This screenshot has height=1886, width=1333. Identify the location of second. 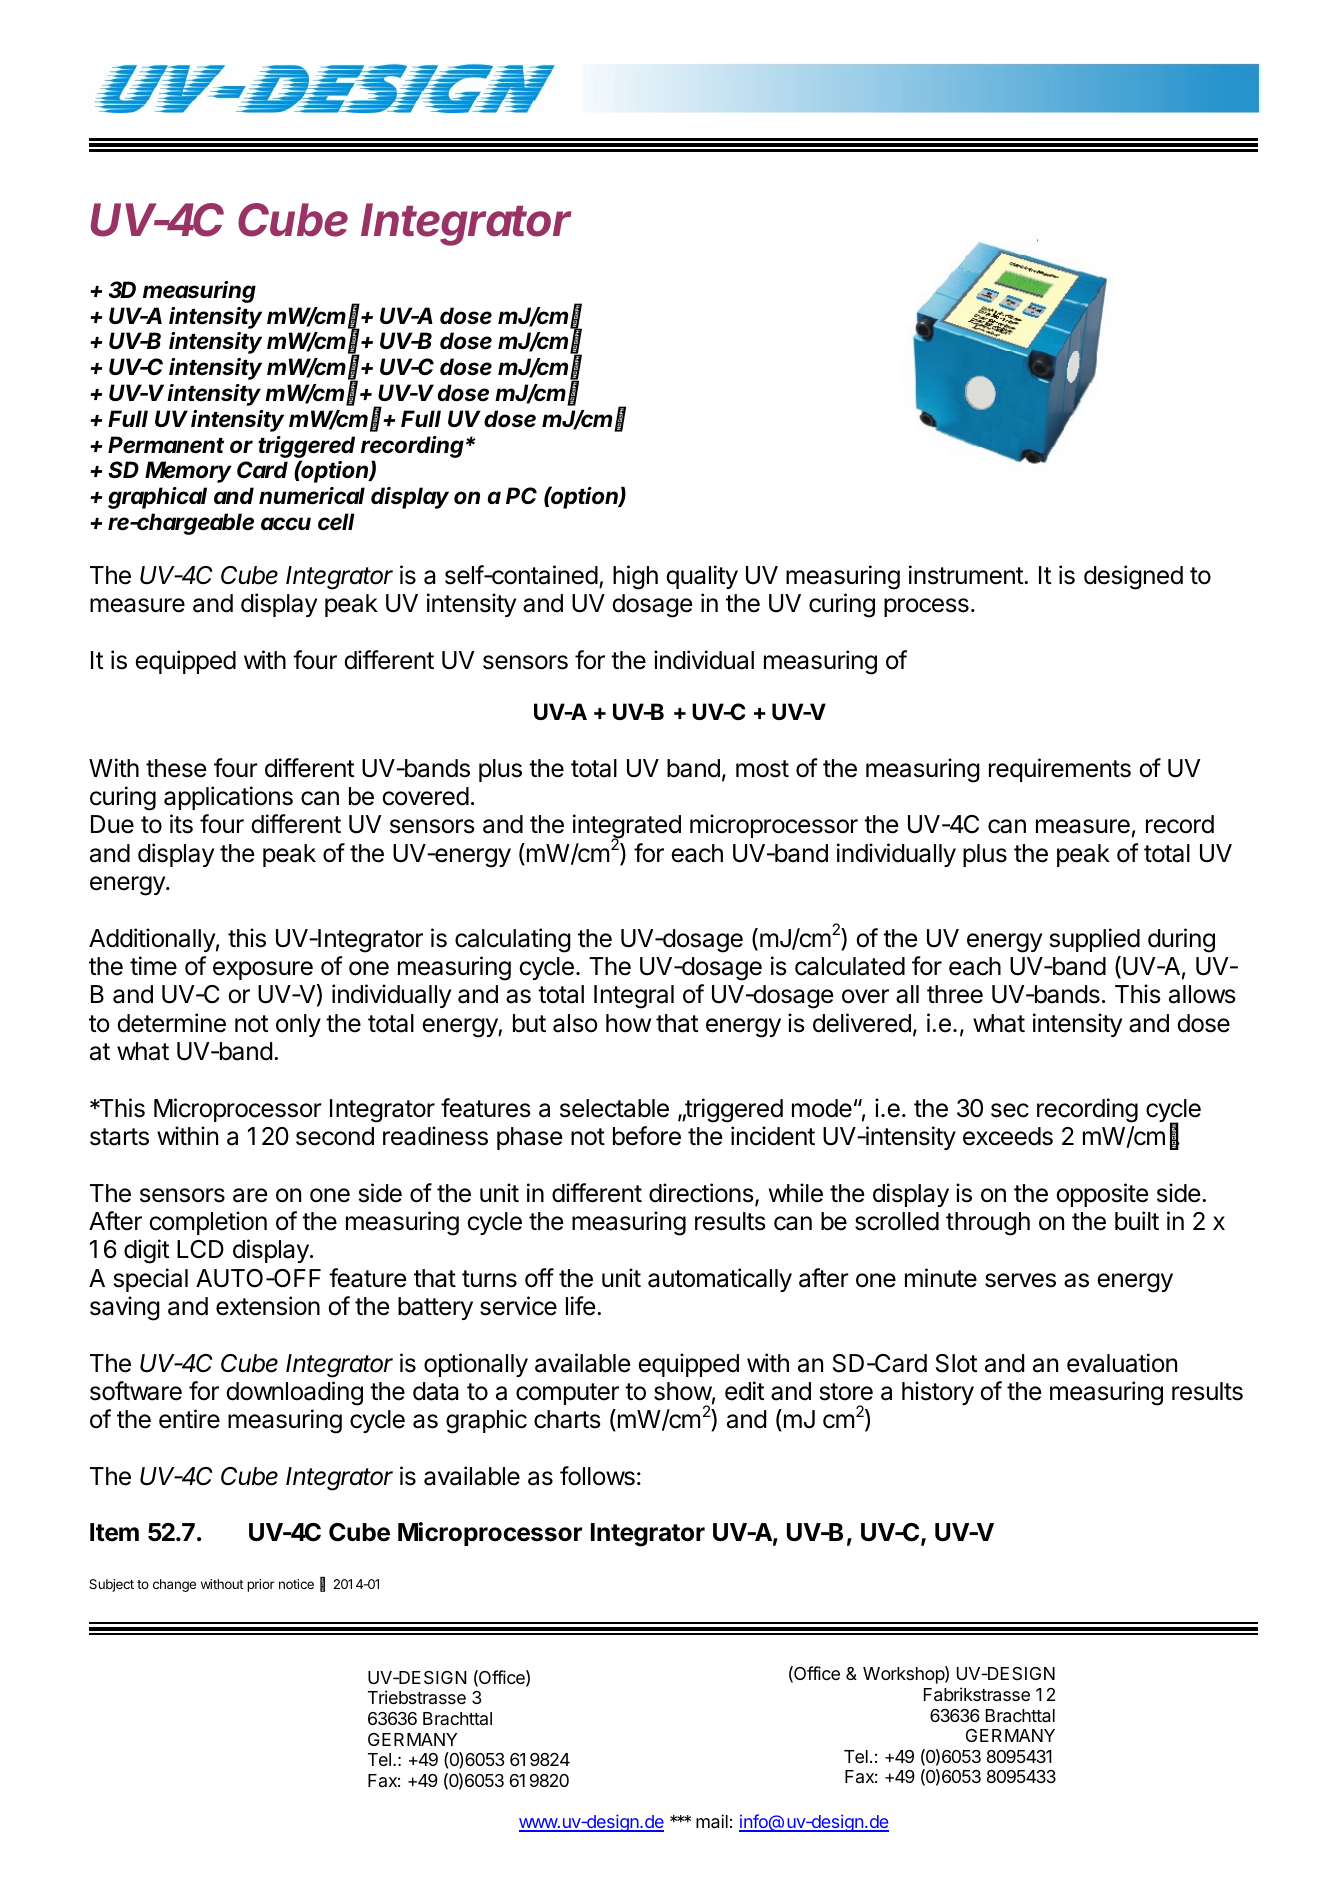
(335, 1136).
